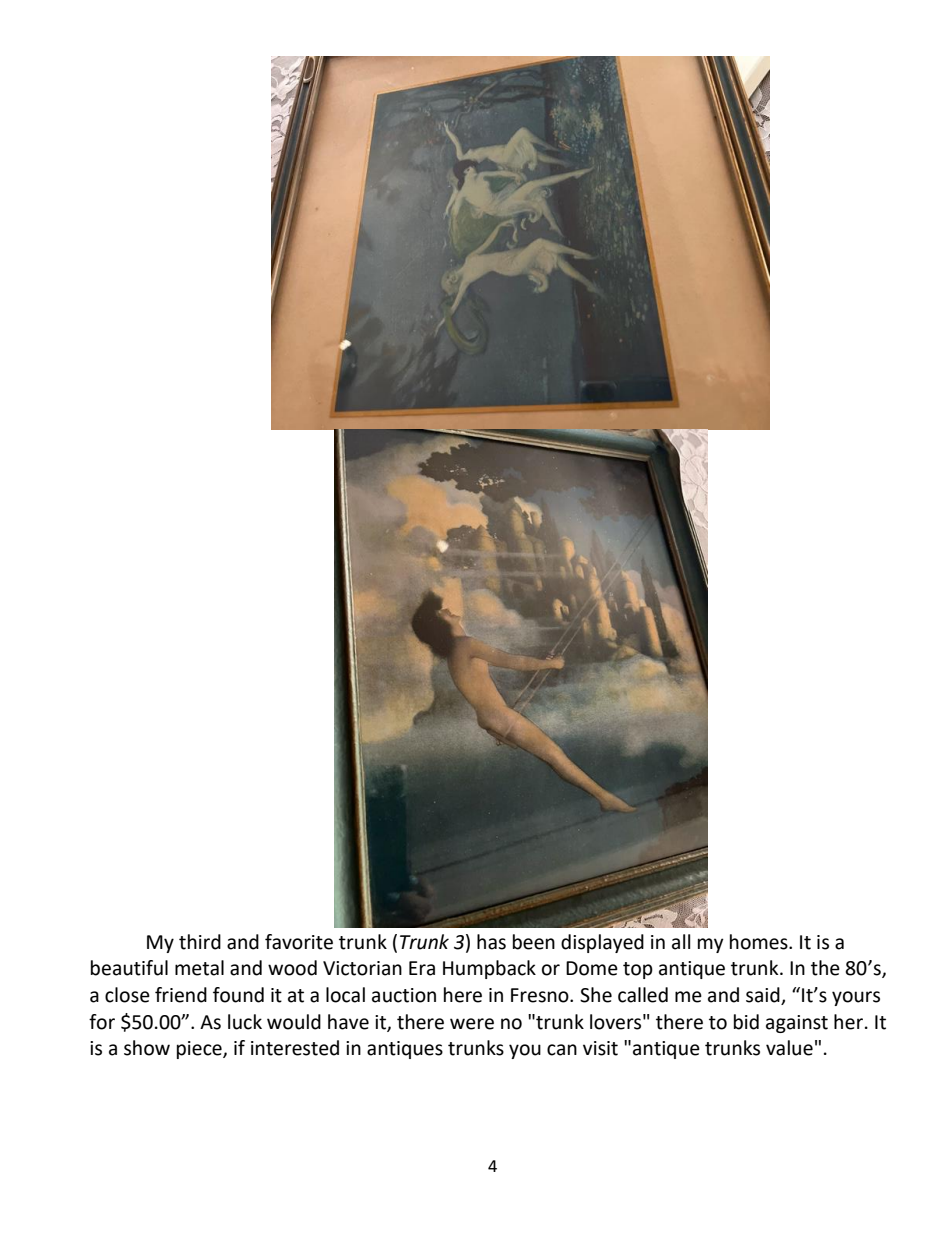 This screenshot has height=1233, width=952. What do you see at coordinates (746, 1022) in the screenshot?
I see `bid` at bounding box center [746, 1022].
